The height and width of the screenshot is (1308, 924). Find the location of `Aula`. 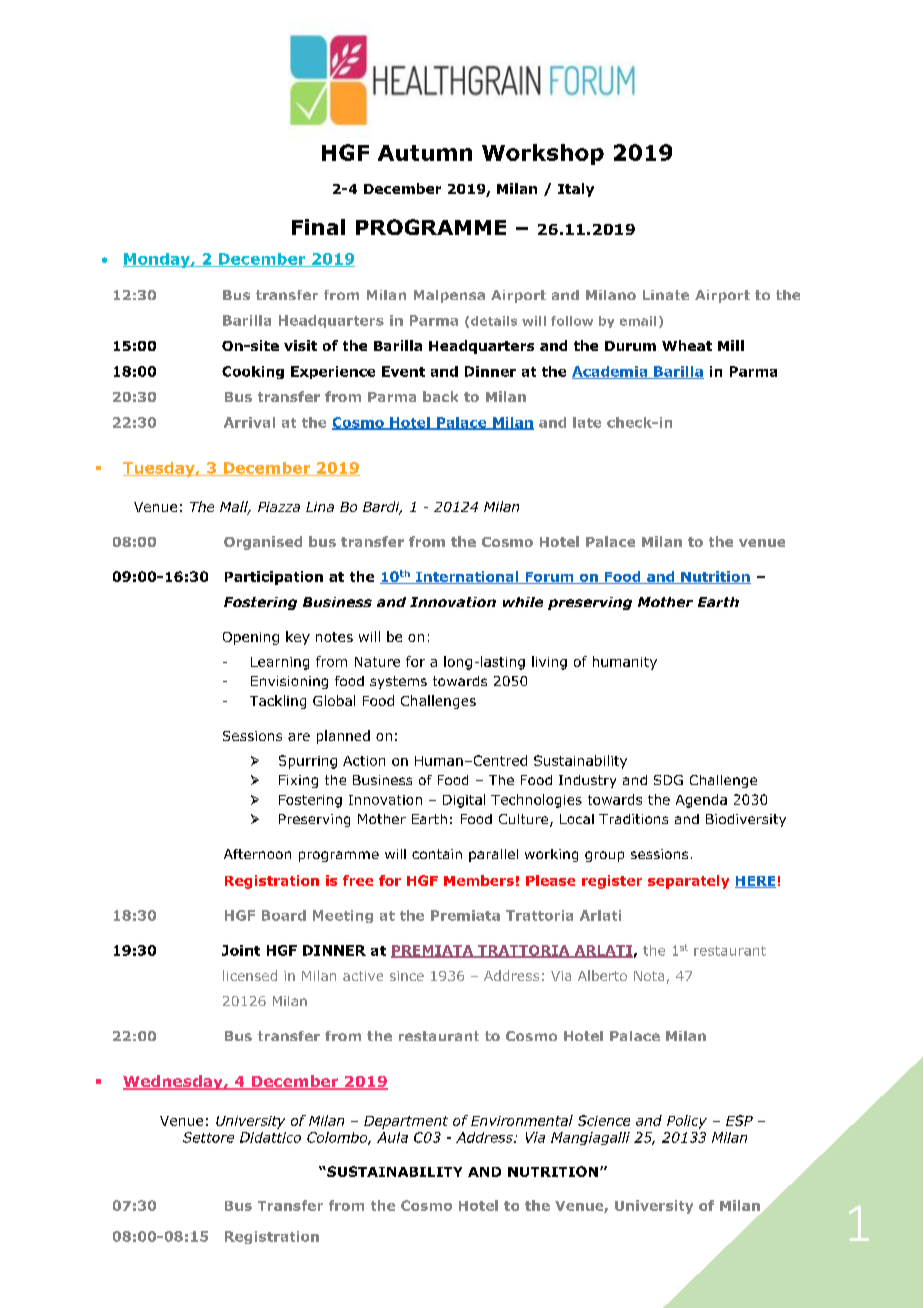

Aula is located at coordinates (392, 1137).
